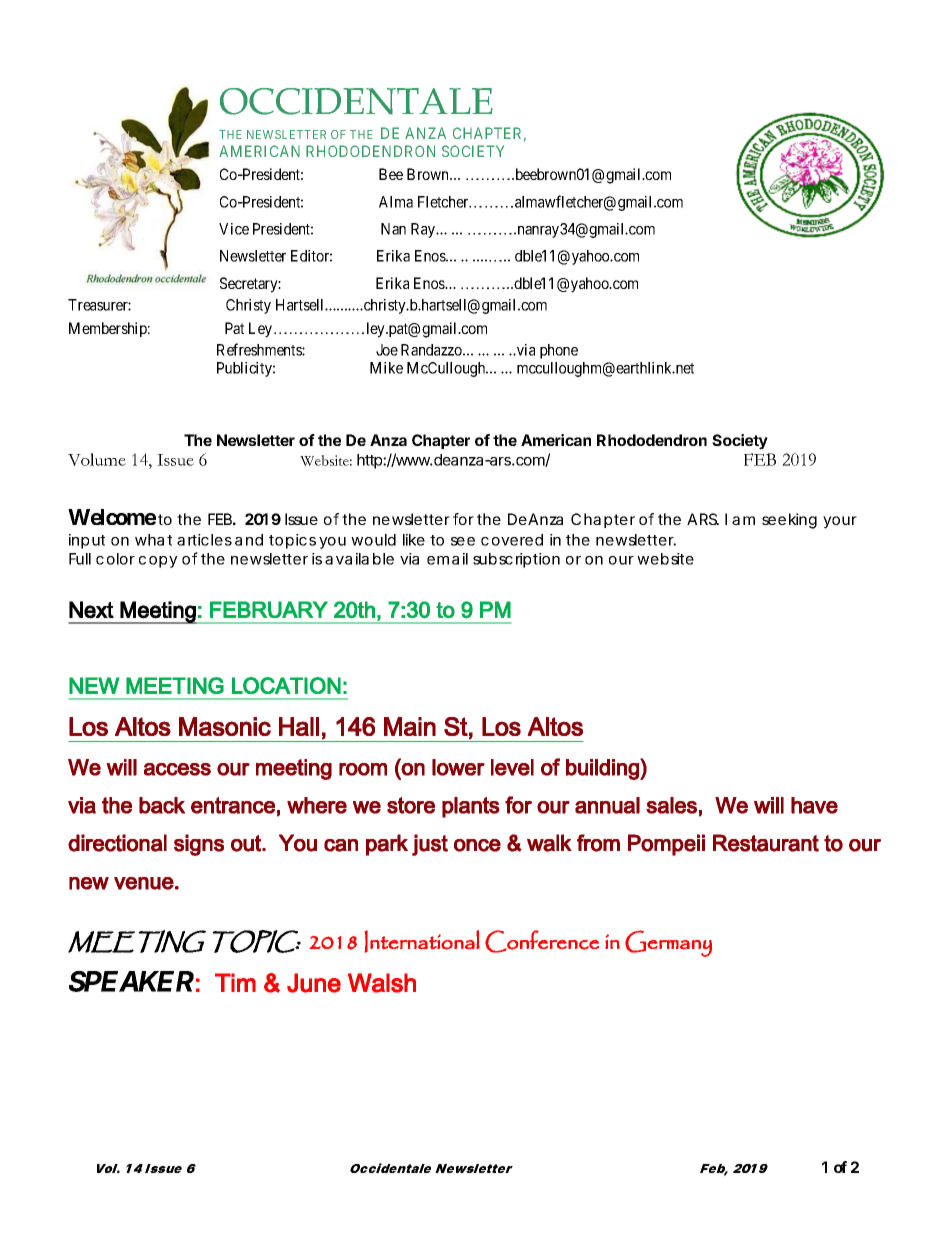  What do you see at coordinates (91, 610) in the image?
I see `Next` at bounding box center [91, 610].
